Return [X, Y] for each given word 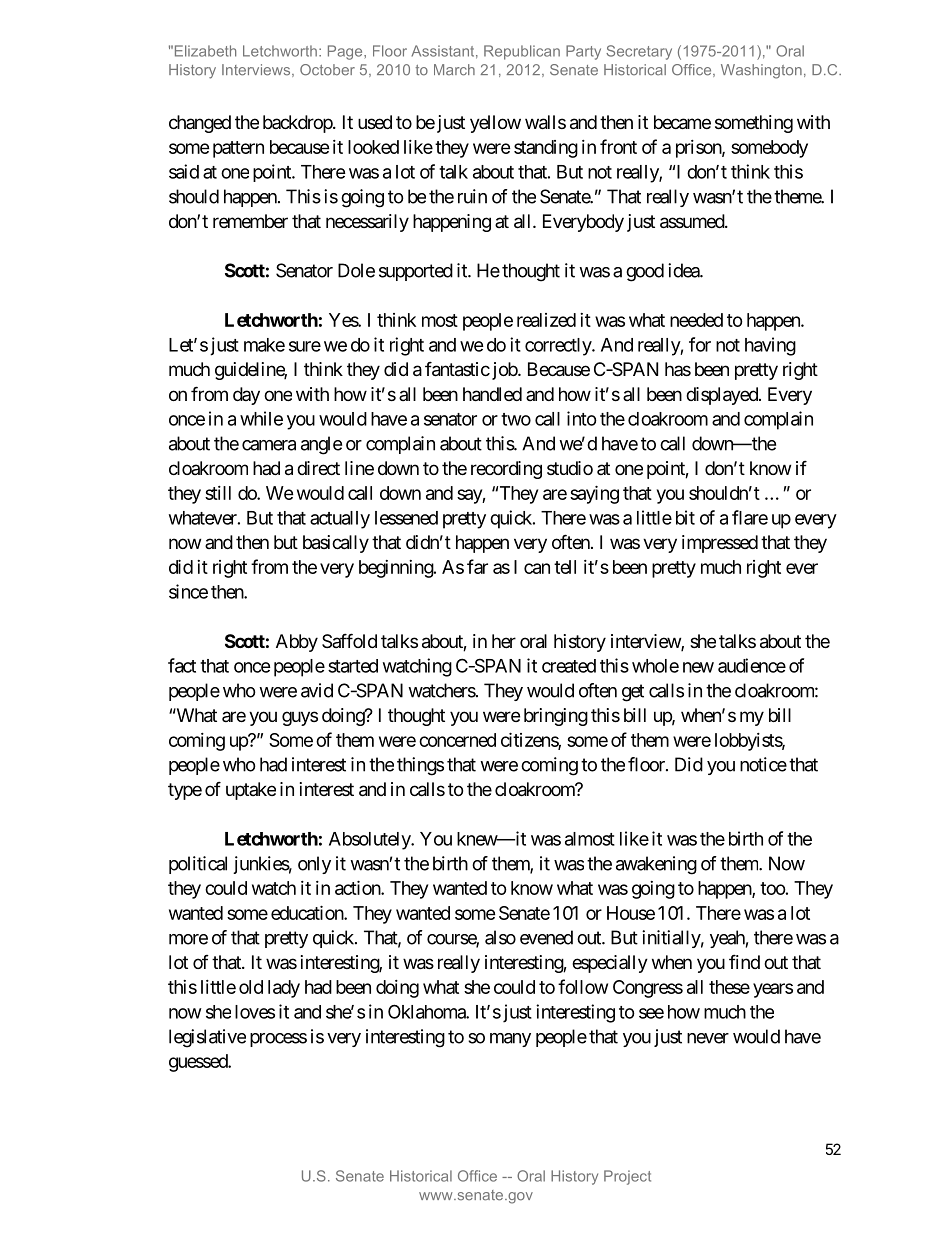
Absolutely [370, 841]
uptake [251, 791]
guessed [199, 1063]
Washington [761, 71]
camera [269, 445]
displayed [723, 396]
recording [506, 470]
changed [200, 124]
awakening [656, 865]
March [454, 70]
